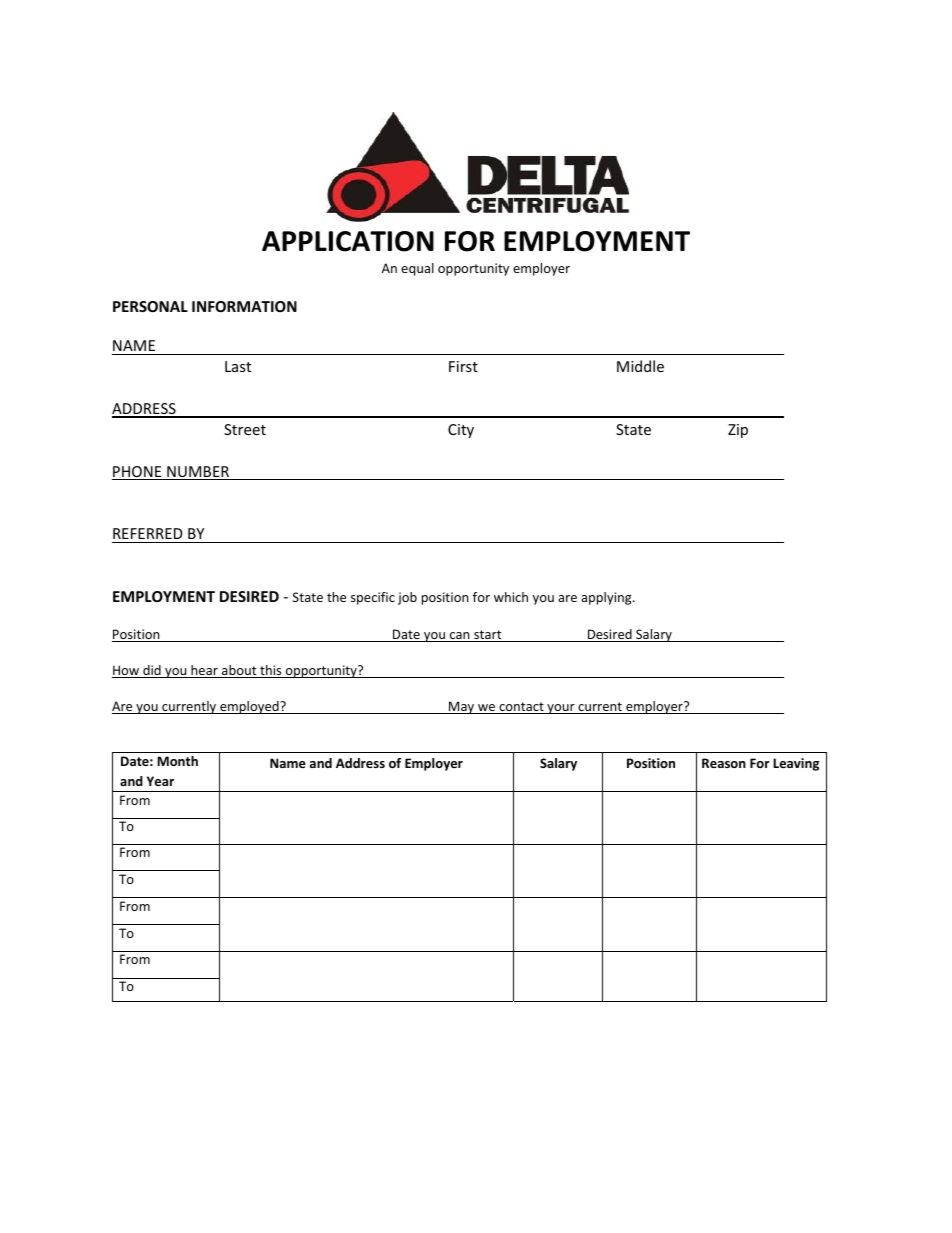 The image size is (952, 1233). What do you see at coordinates (463, 366) in the screenshot?
I see `First` at bounding box center [463, 366].
